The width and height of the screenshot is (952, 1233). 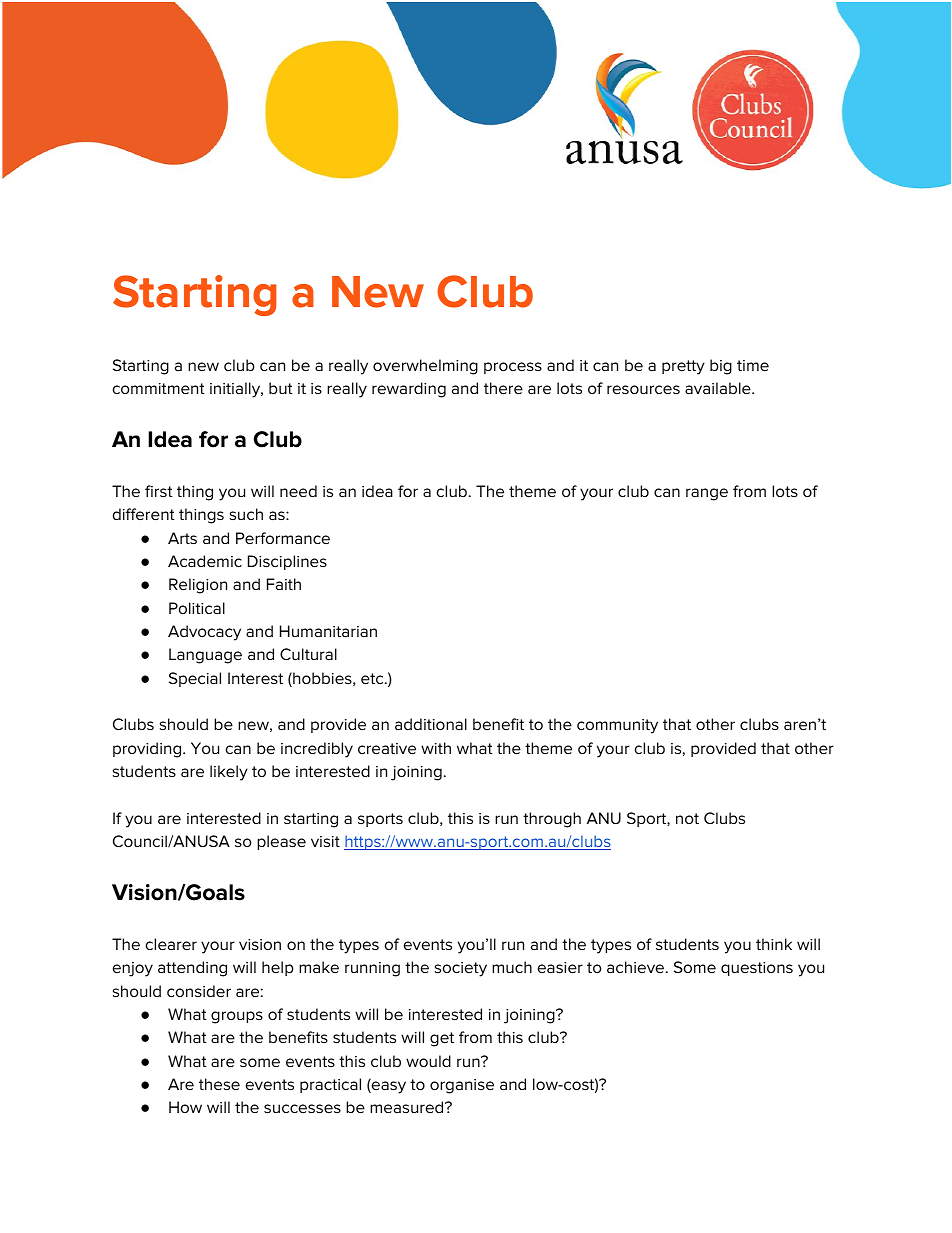 I want to click on achieve, so click(x=637, y=967).
